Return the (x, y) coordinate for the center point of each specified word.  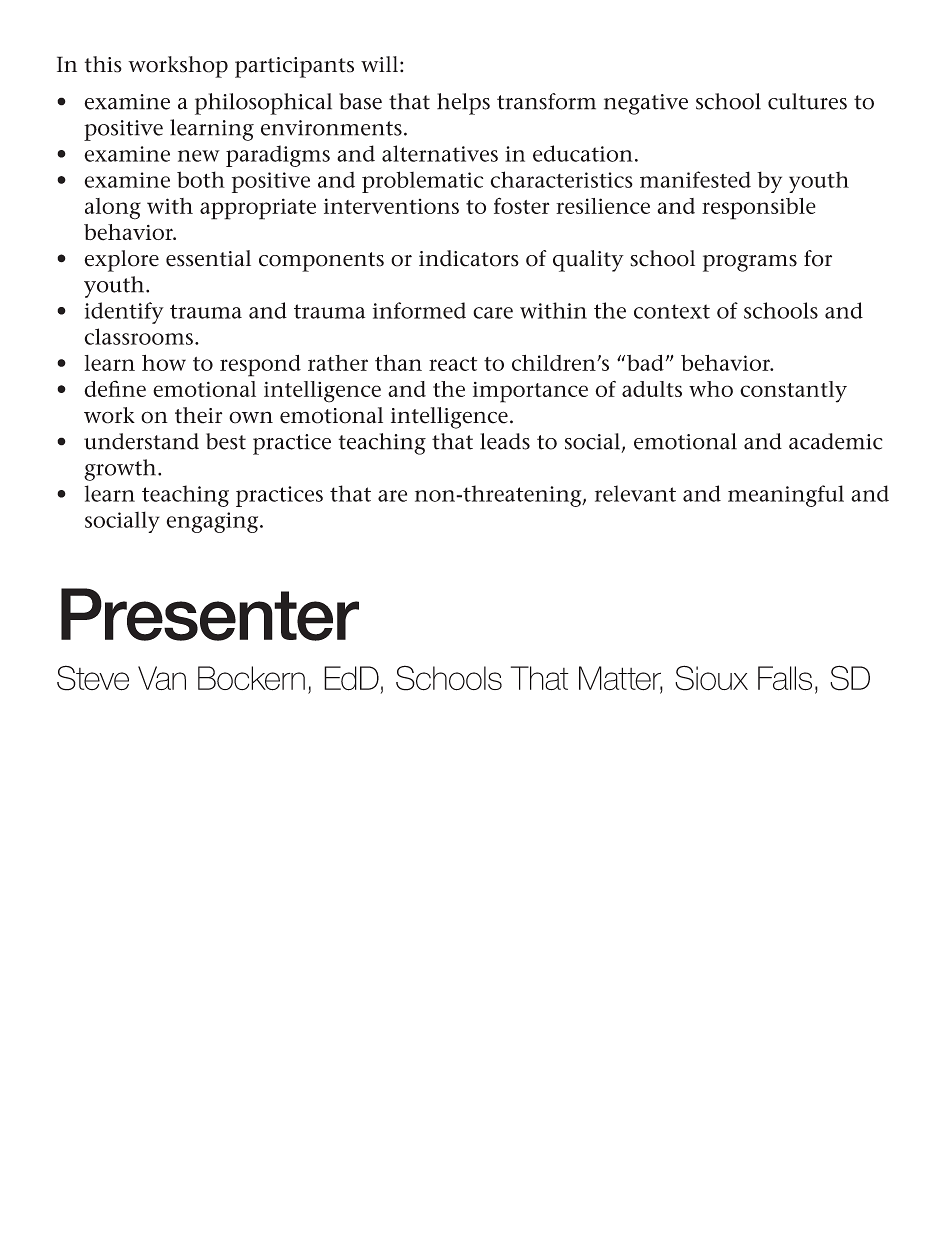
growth (120, 470)
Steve (93, 678)
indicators (469, 258)
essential (208, 258)
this (103, 64)
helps (463, 104)
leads (505, 441)
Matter (621, 679)
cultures (807, 101)
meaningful (786, 496)
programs (750, 263)
